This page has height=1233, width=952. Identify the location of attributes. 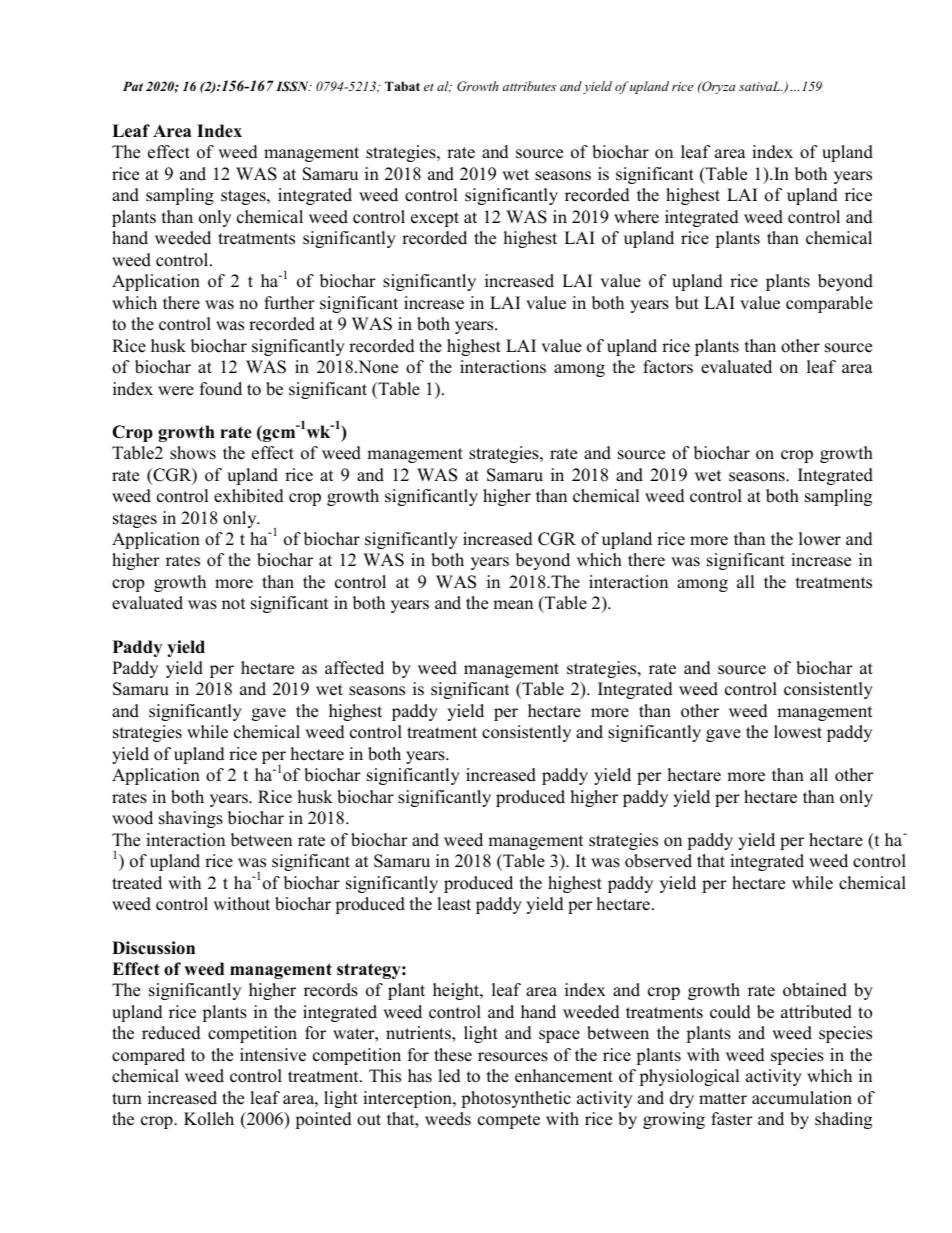
(529, 86).
